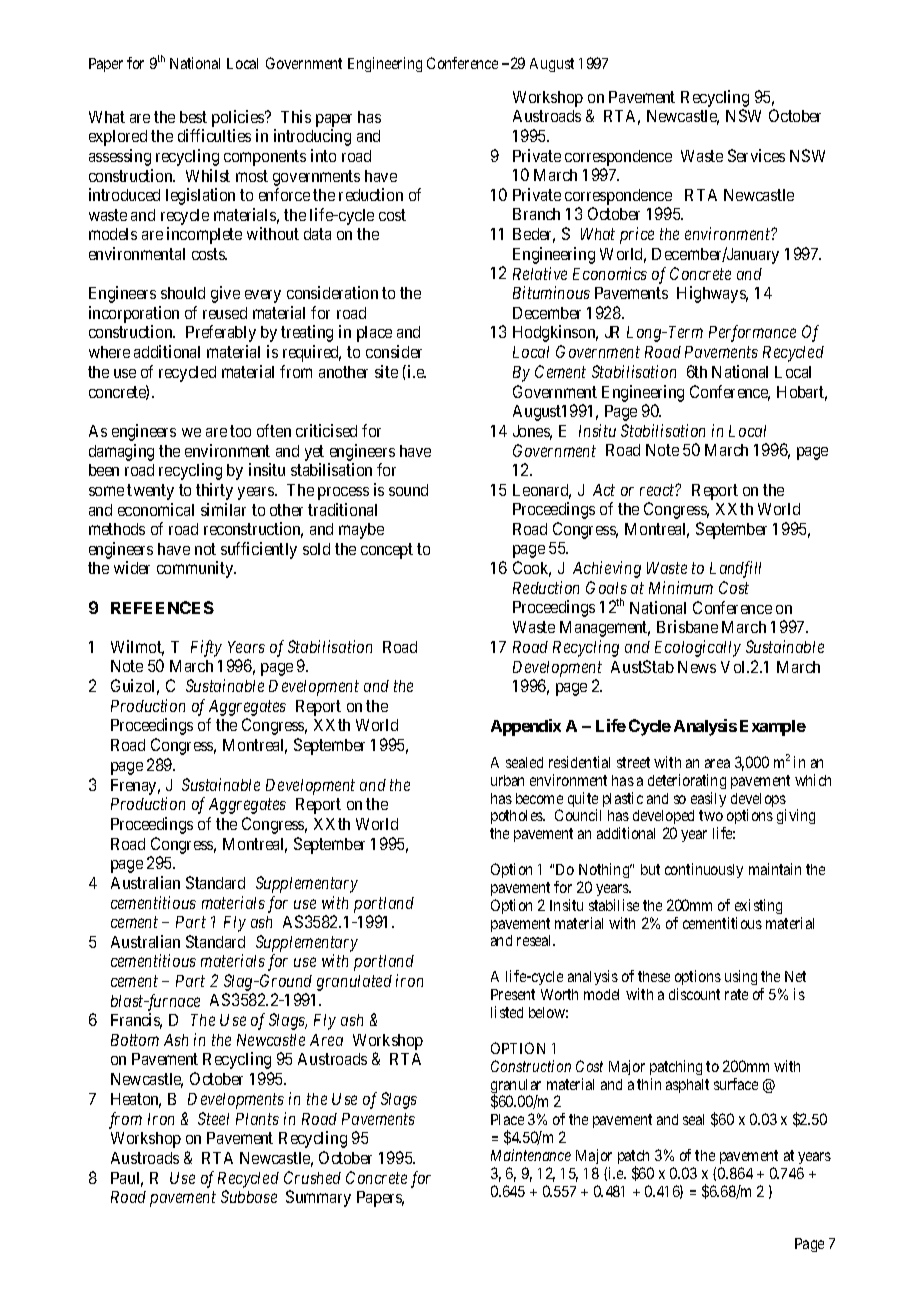 This document has height=1308, width=924. Describe the element at coordinates (531, 1155) in the document. I see `Maintenance` at that location.
